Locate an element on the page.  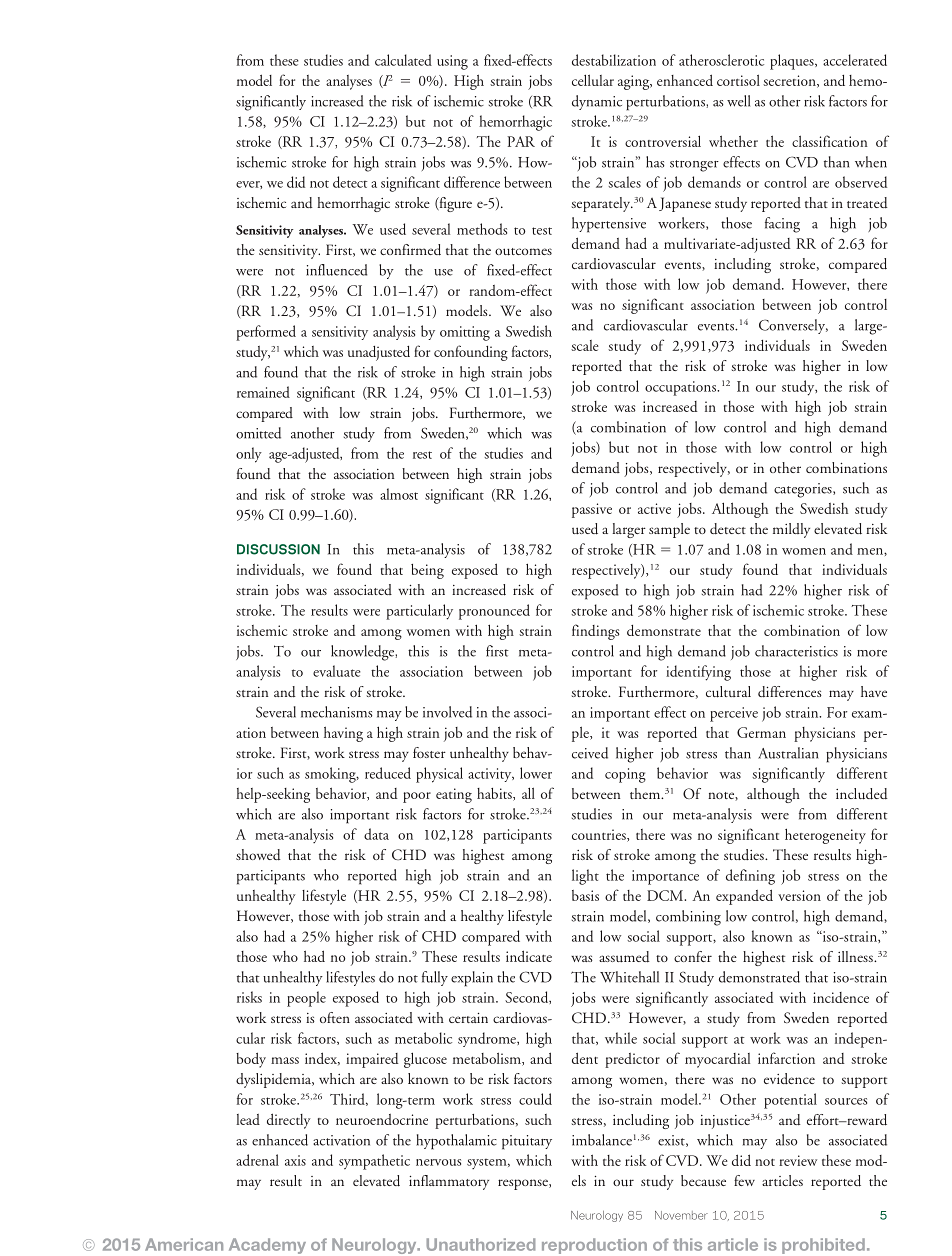
Academy is located at coordinates (267, 1246).
